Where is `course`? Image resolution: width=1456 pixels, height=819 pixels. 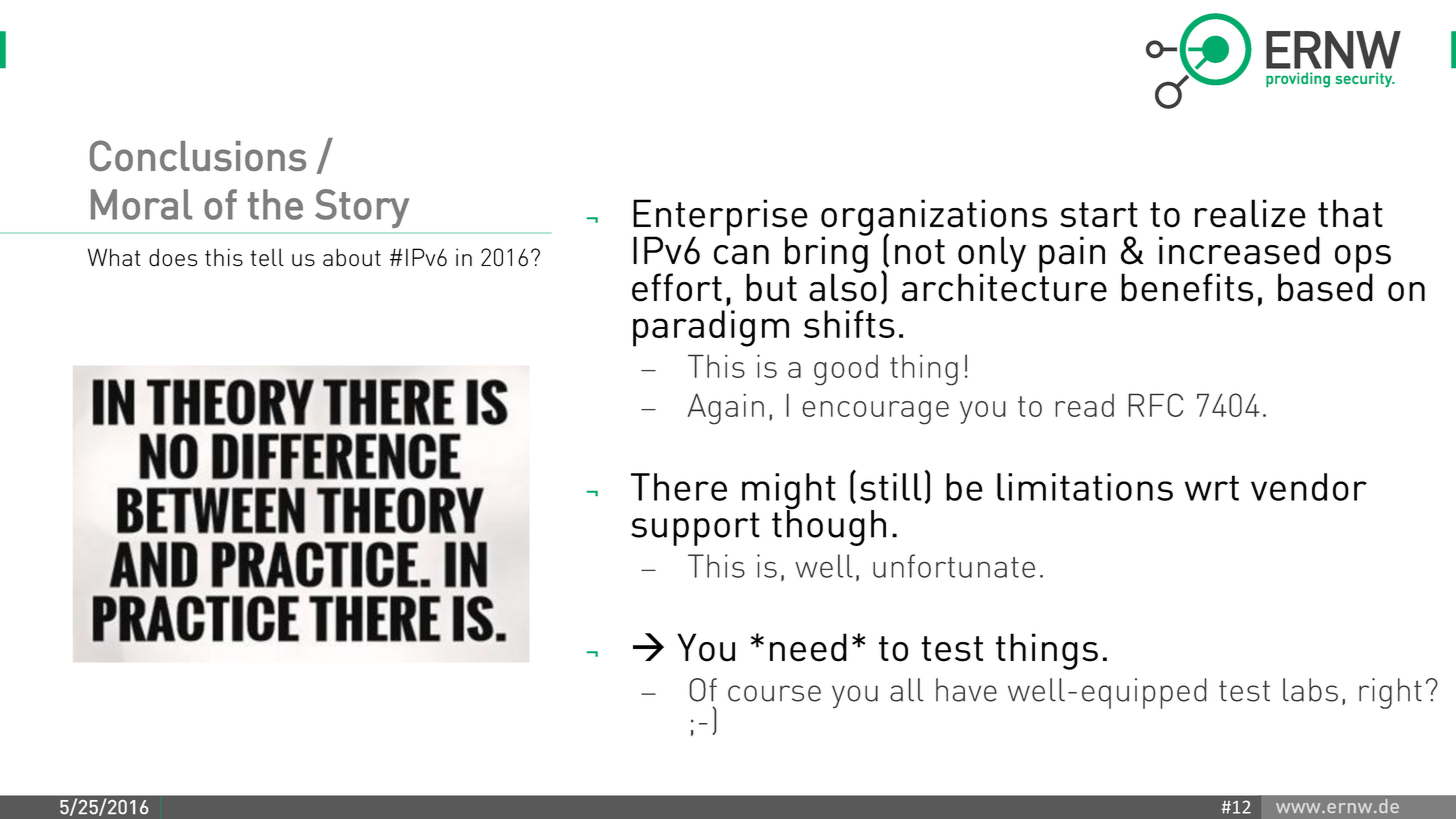 course is located at coordinates (774, 693).
